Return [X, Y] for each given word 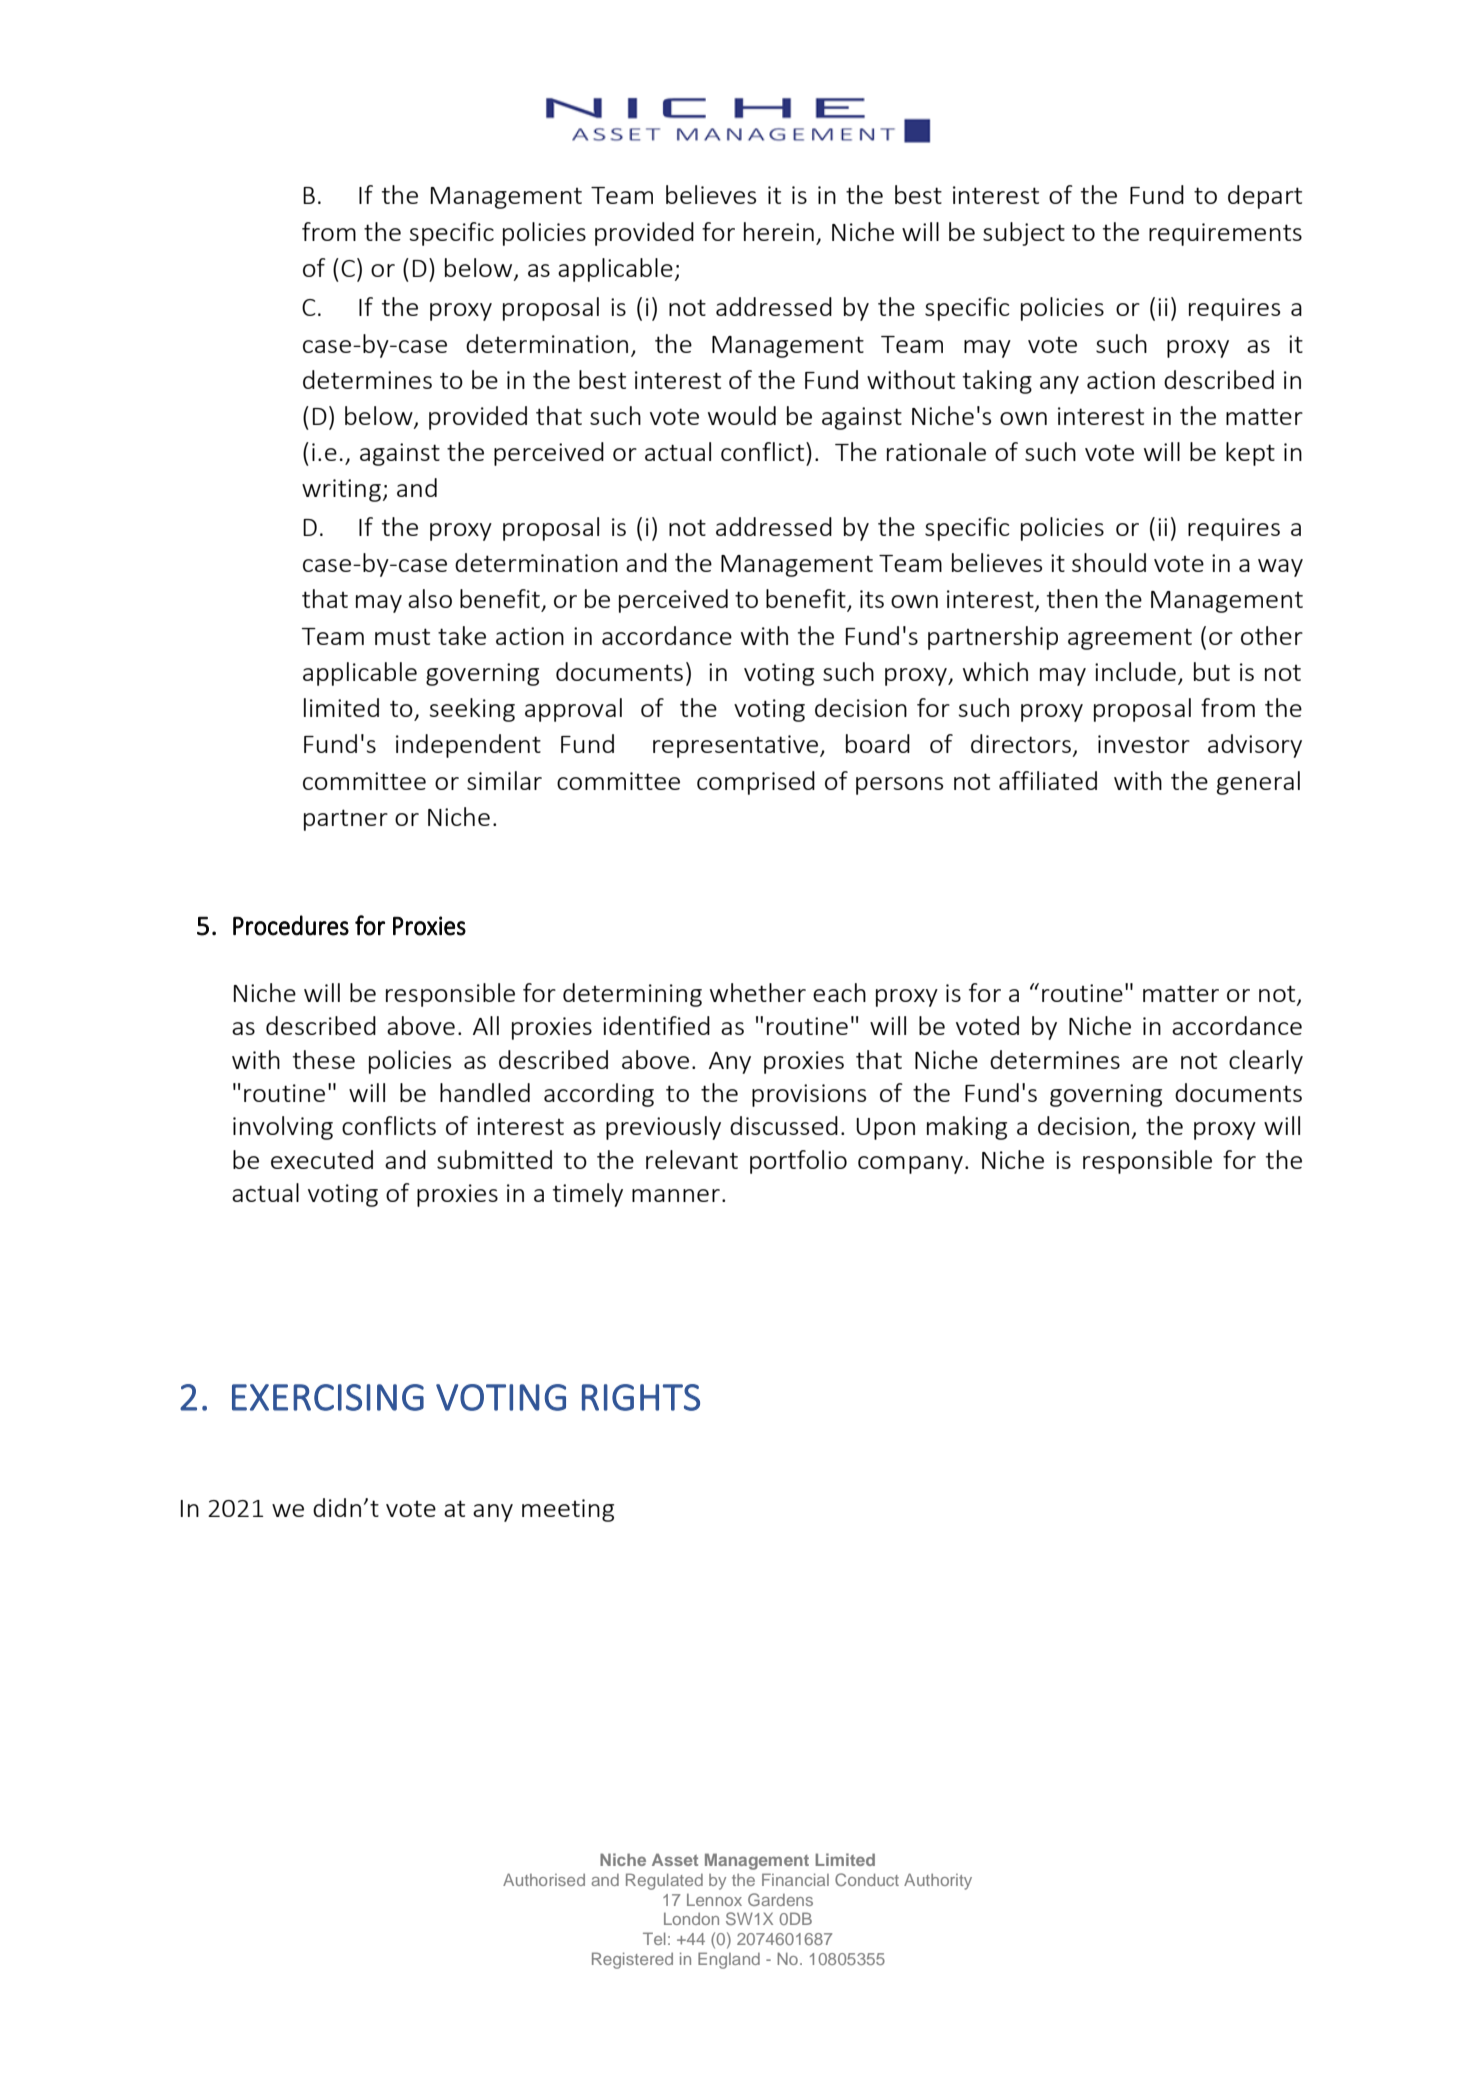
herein [779, 231]
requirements [1225, 234]
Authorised [544, 1879]
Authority [938, 1881]
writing [341, 490]
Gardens [780, 1899]
